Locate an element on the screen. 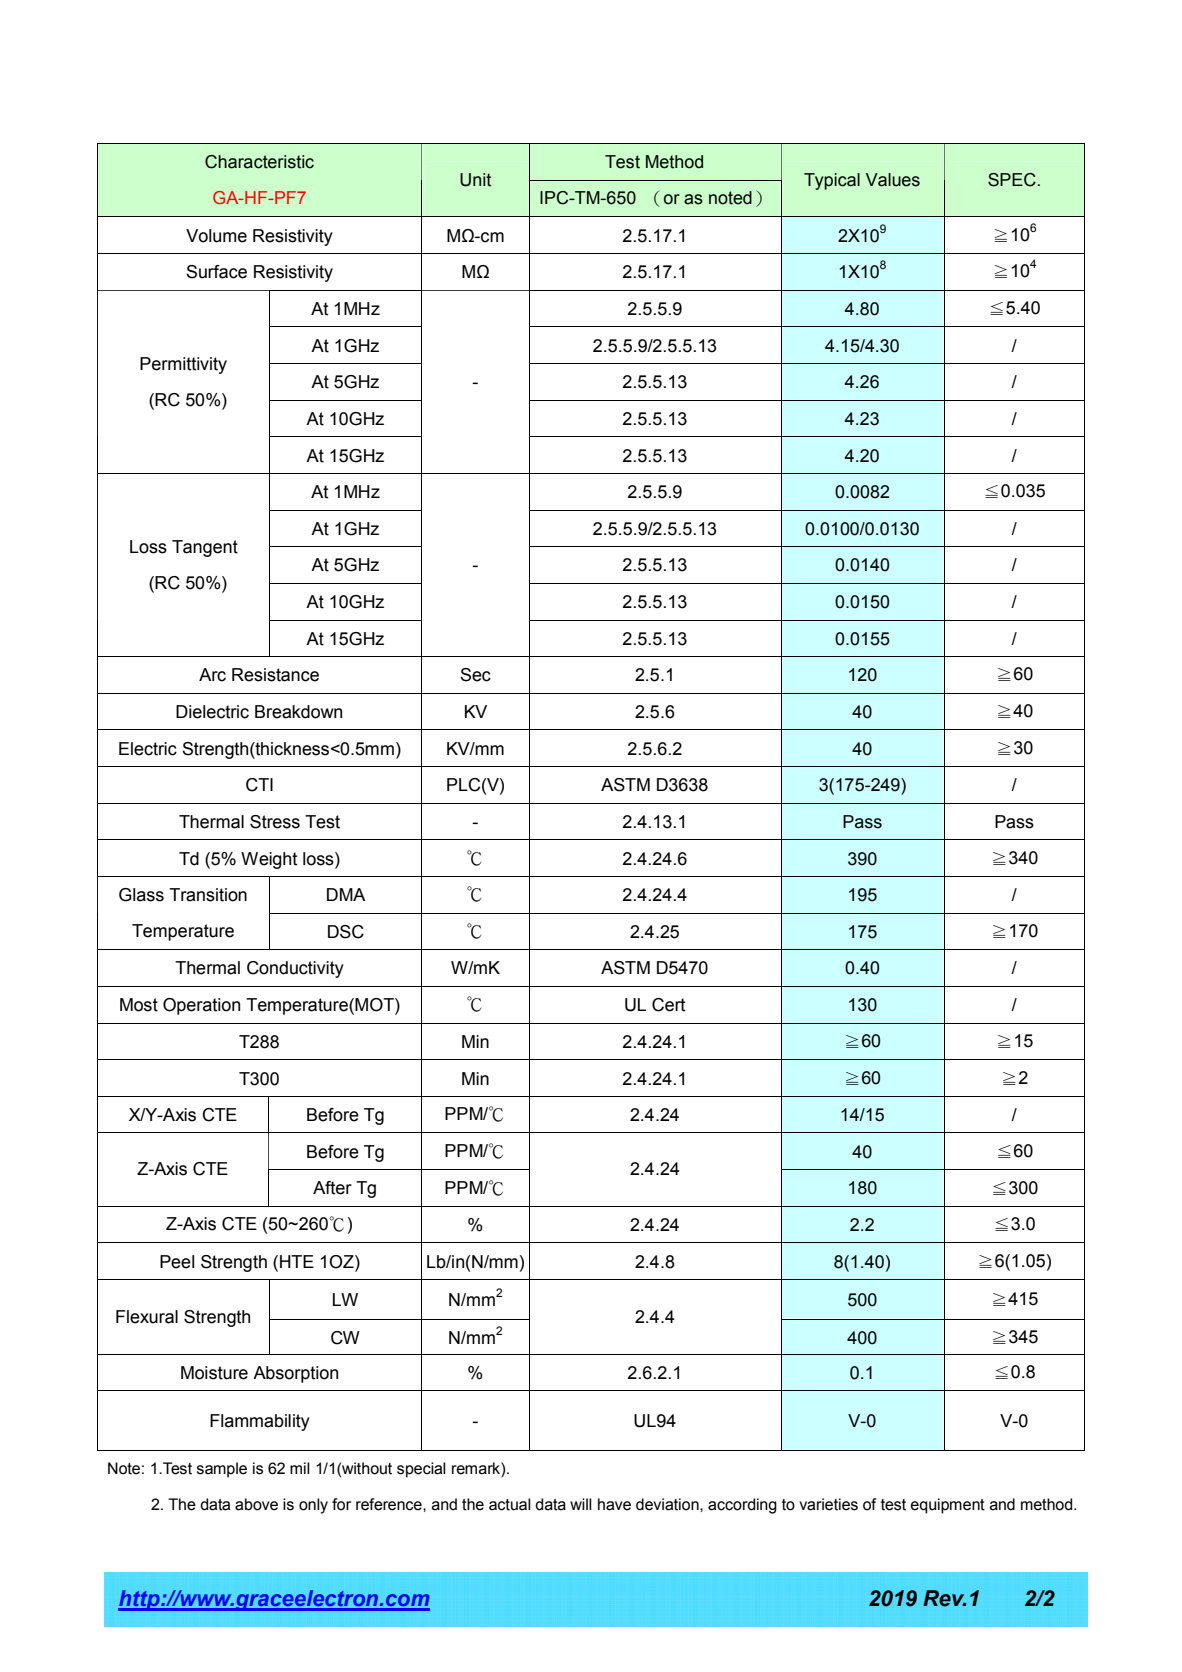 This screenshot has width=1182, height=1672. actual is located at coordinates (510, 1504).
